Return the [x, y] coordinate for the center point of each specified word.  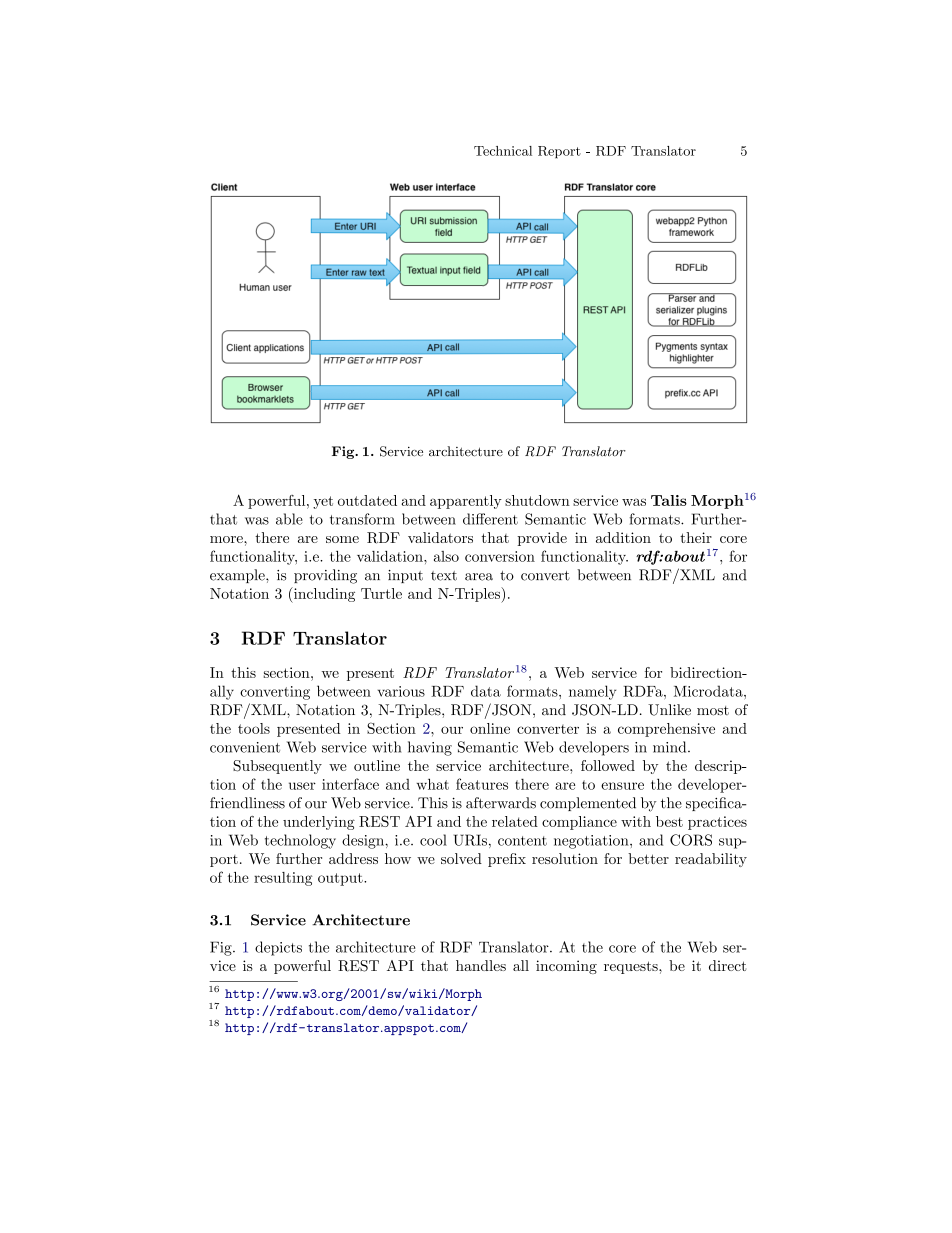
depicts [278, 948]
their [696, 537]
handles [481, 965]
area [479, 577]
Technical [503, 151]
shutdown [537, 500]
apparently [466, 502]
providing [325, 576]
